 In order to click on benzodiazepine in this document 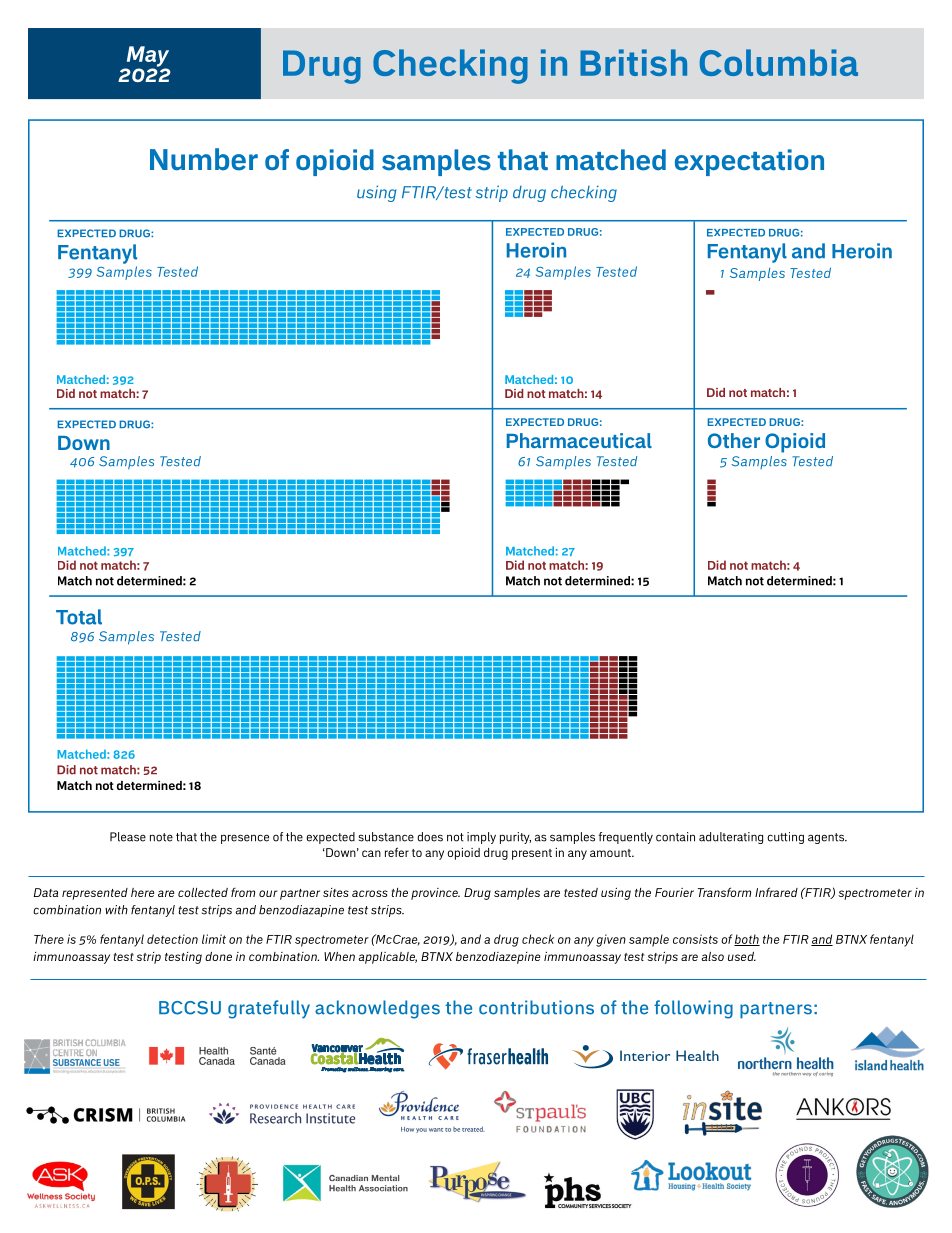, I will do `click(498, 958)`.
